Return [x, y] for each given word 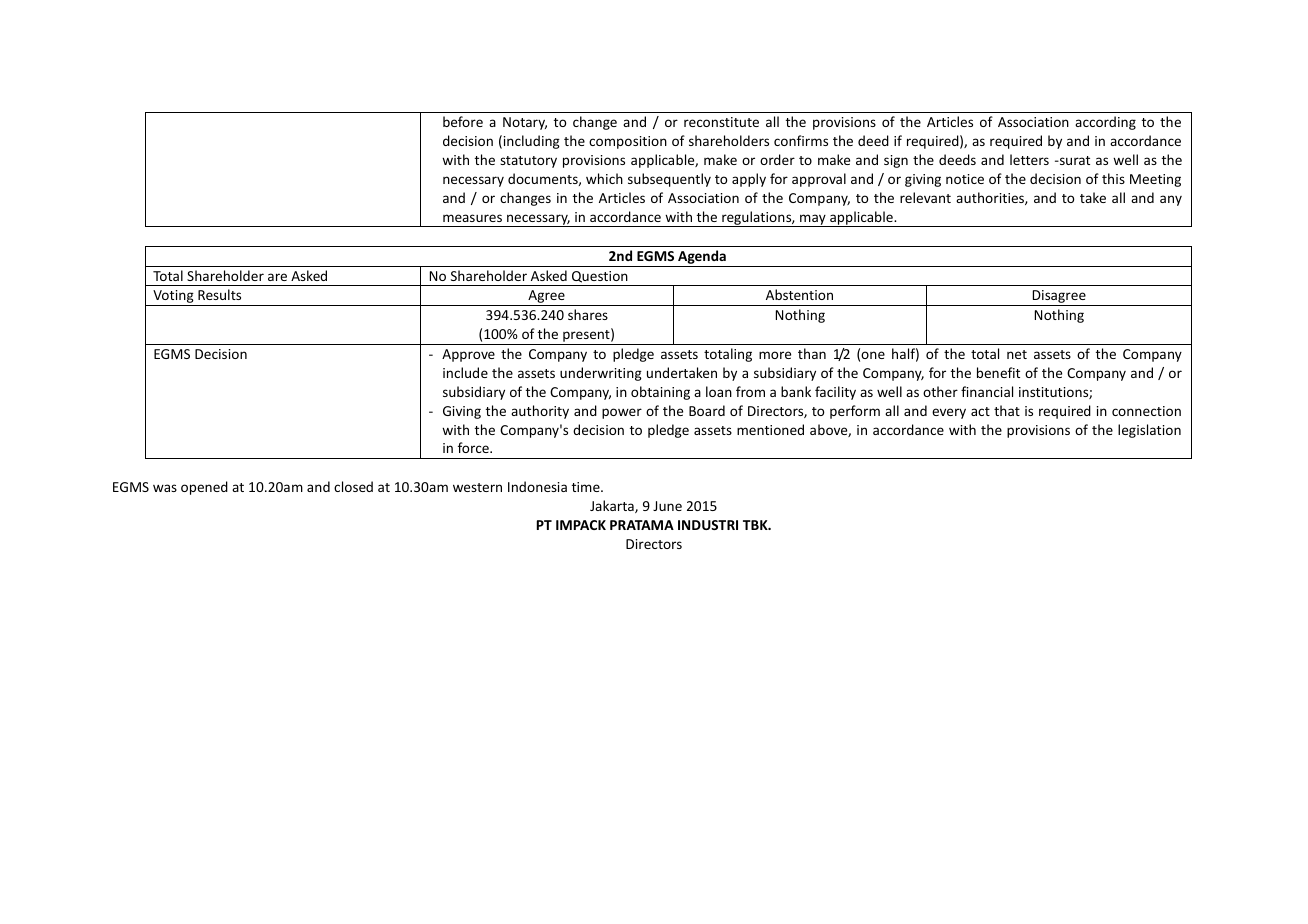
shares [588, 314]
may [813, 220]
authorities [991, 198]
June [667, 506]
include [465, 372]
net [1017, 354]
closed [353, 486]
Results [219, 294]
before [463, 121]
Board [707, 410]
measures [472, 218]
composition [628, 142]
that [1007, 410]
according [1105, 123]
